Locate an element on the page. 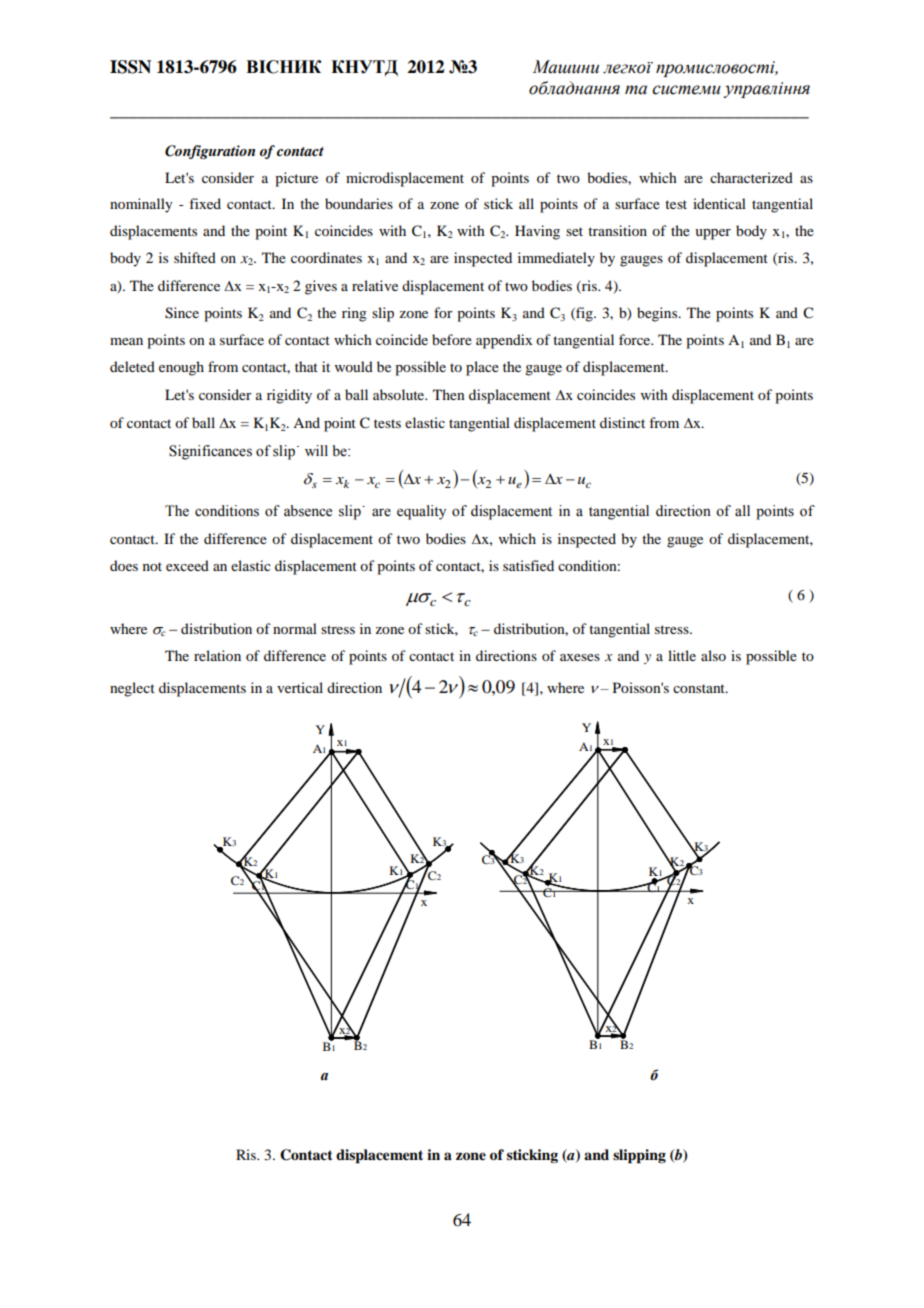 This image has height=1308, width=924. enough is located at coordinates (181, 368).
